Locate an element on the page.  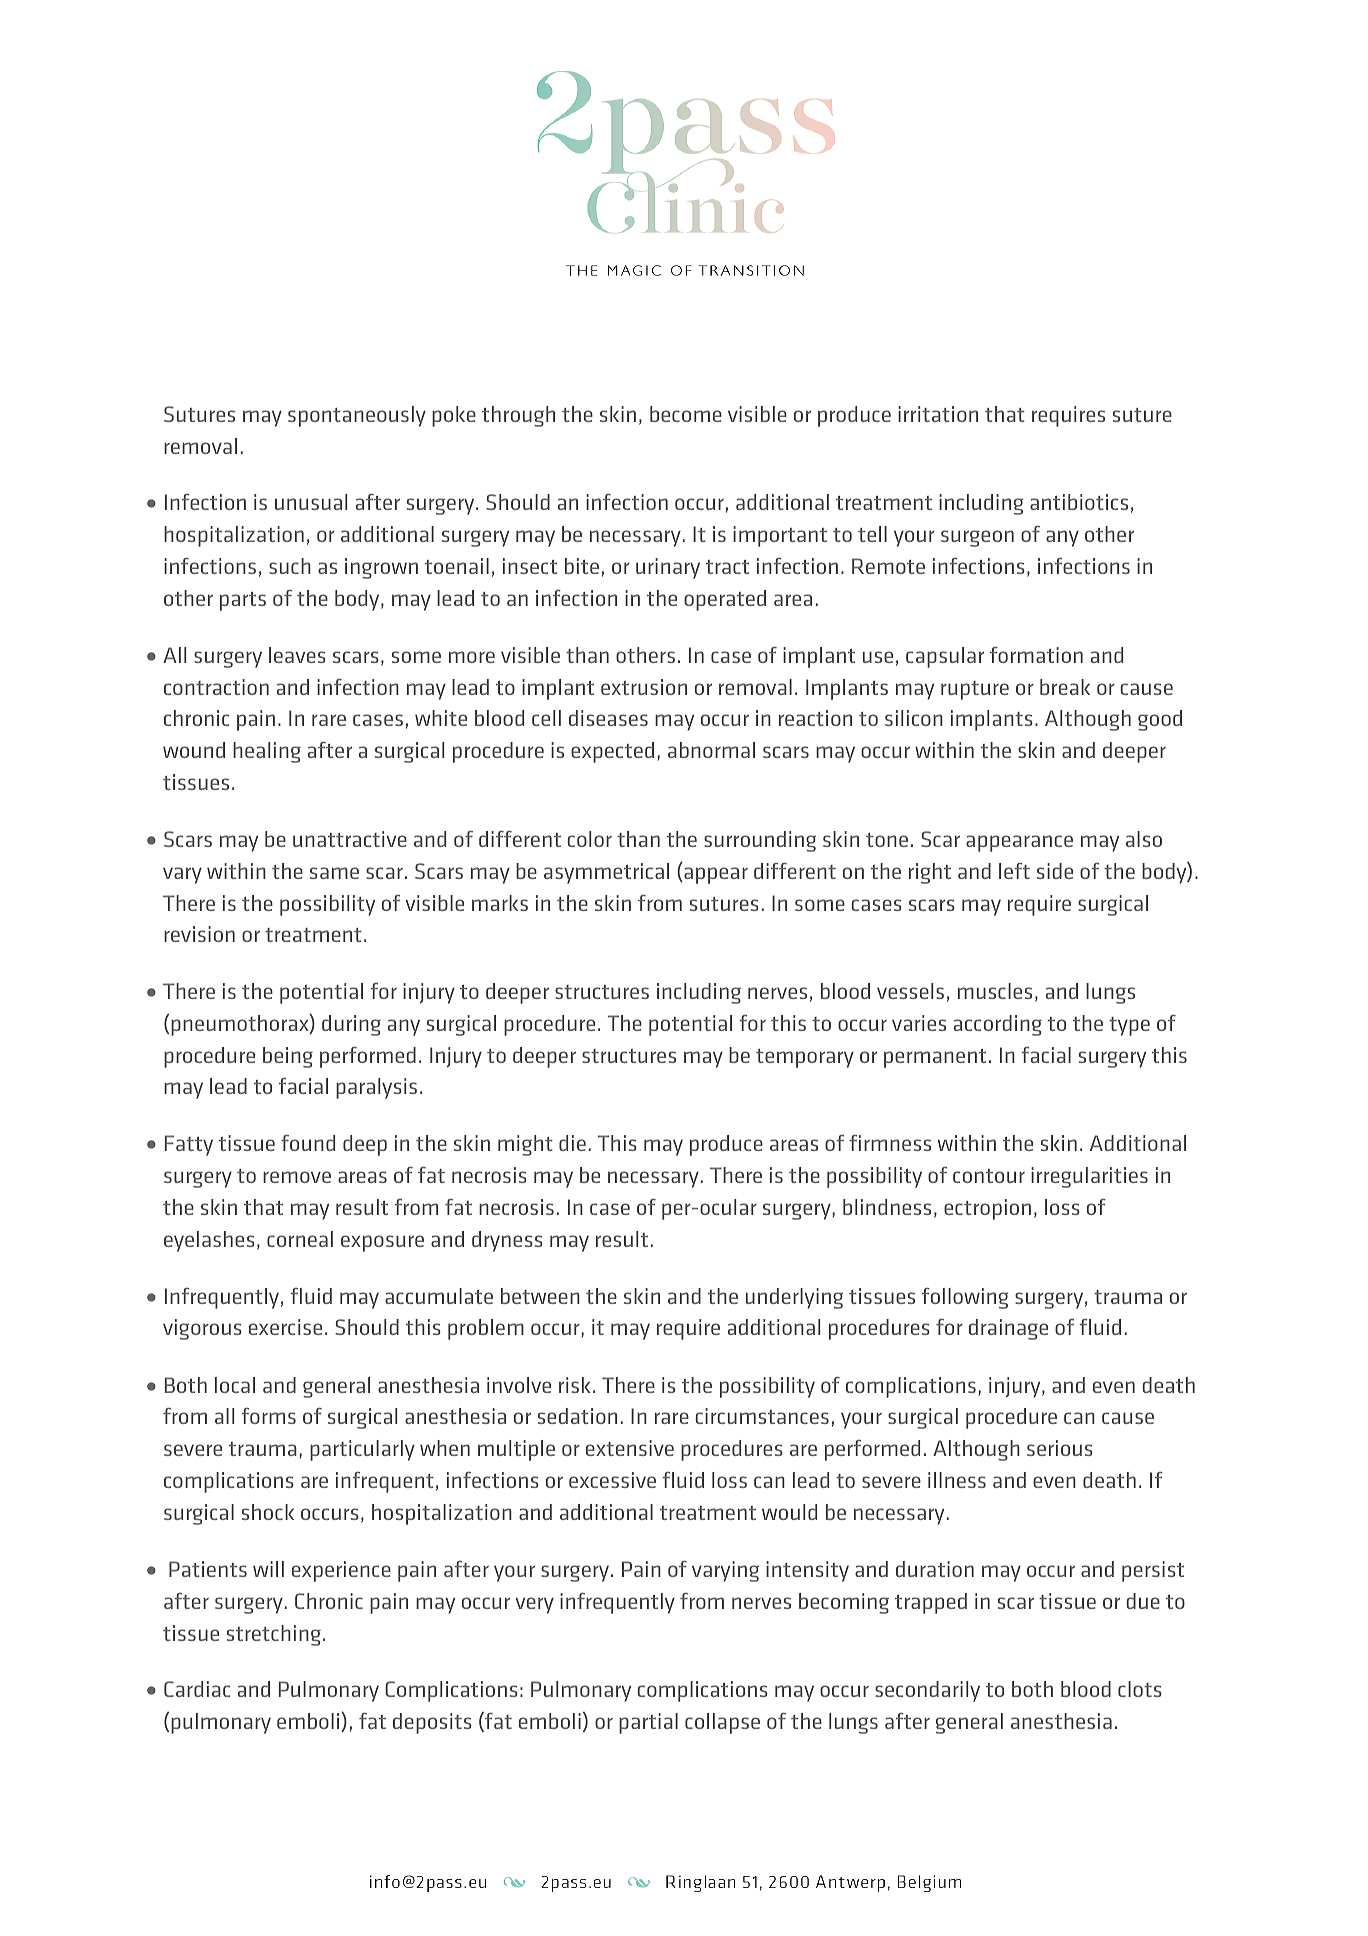
temporary is located at coordinates (805, 1058).
